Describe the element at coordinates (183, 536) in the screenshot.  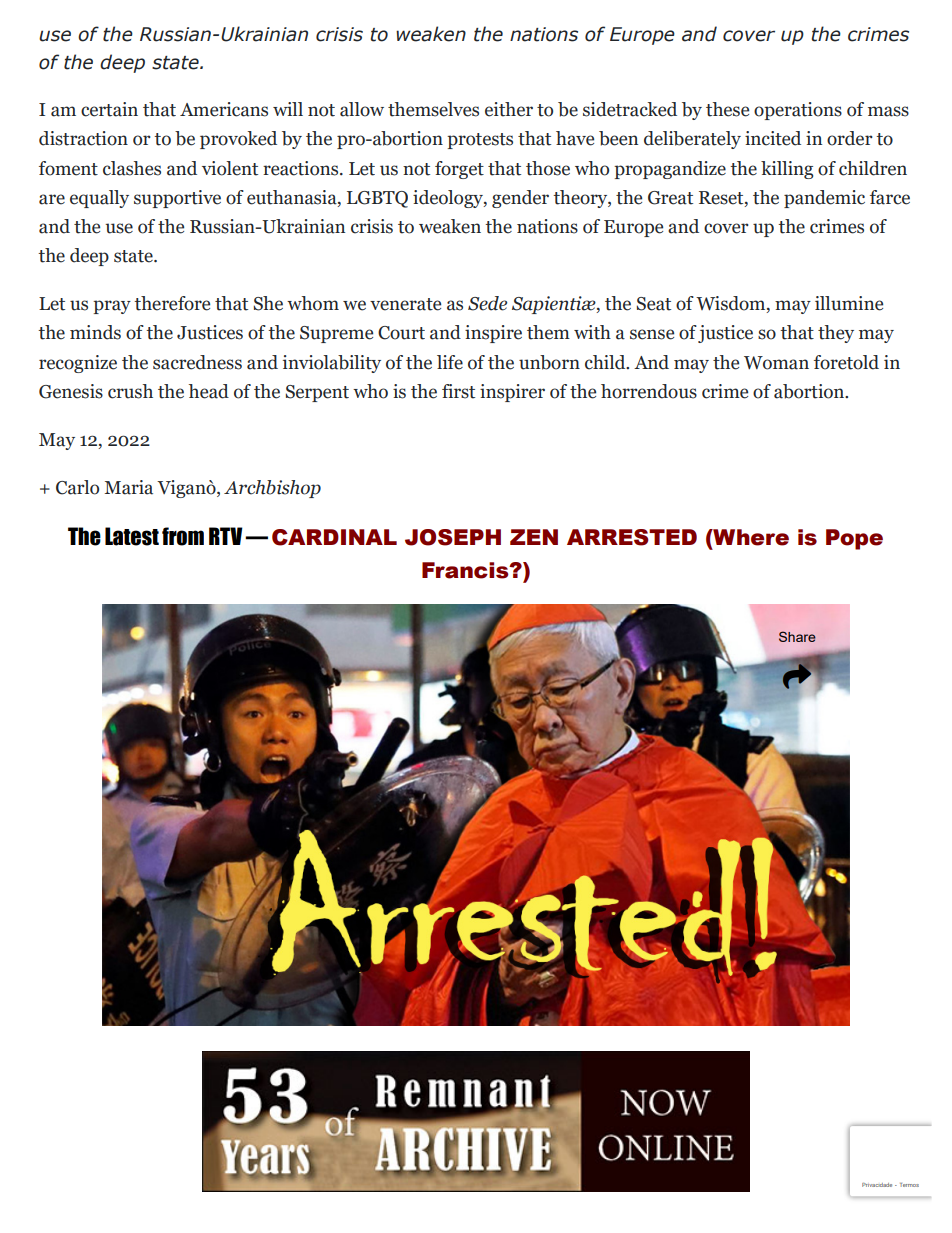
I see `from` at that location.
